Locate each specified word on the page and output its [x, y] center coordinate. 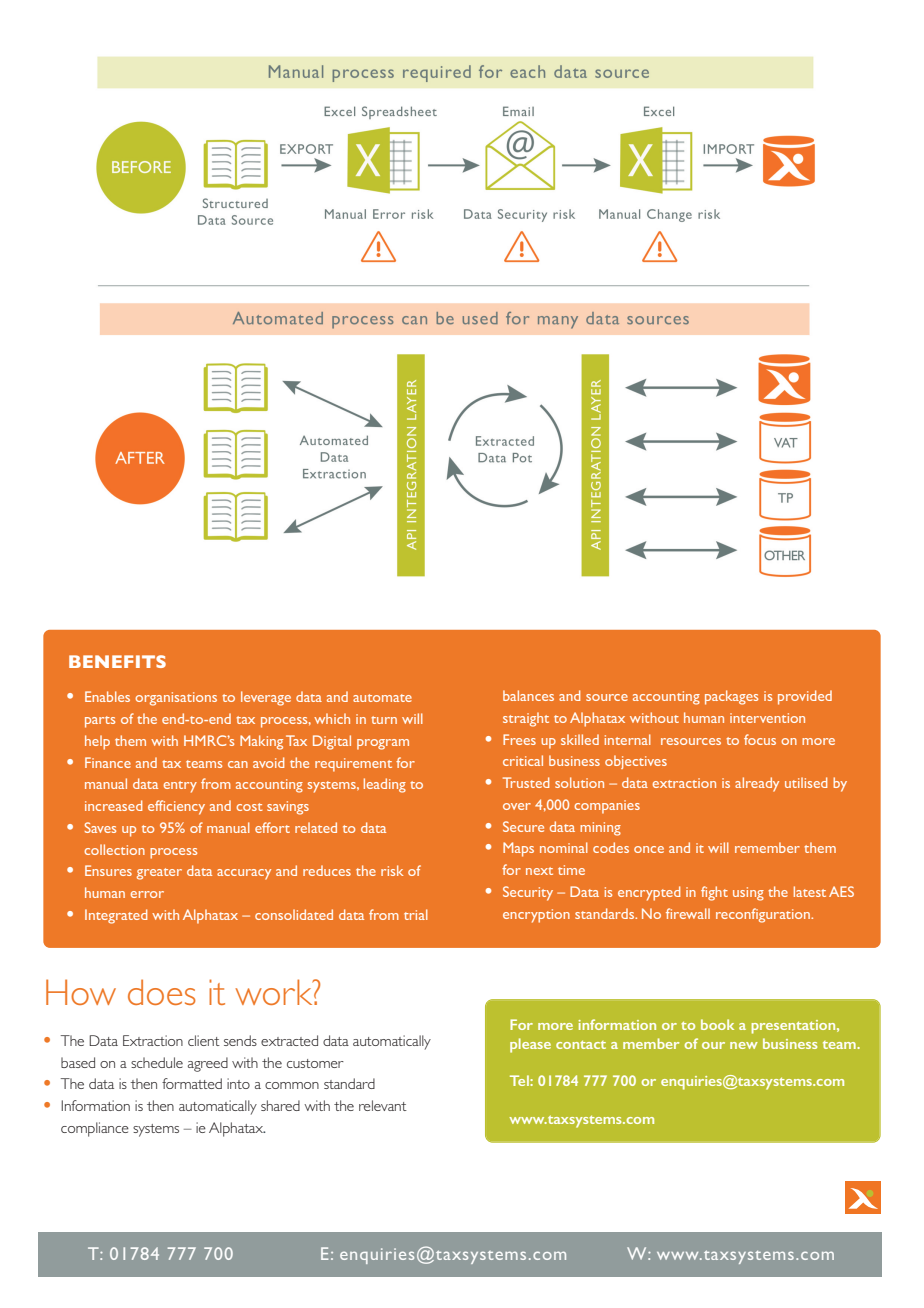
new [744, 1045]
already [757, 784]
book [717, 1024]
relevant [383, 1105]
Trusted [526, 782]
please [530, 1045]
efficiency [176, 807]
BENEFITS [117, 661]
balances [528, 695]
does [162, 992]
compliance [95, 1129]
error [147, 894]
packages [731, 697]
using [748, 894]
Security [528, 893]
